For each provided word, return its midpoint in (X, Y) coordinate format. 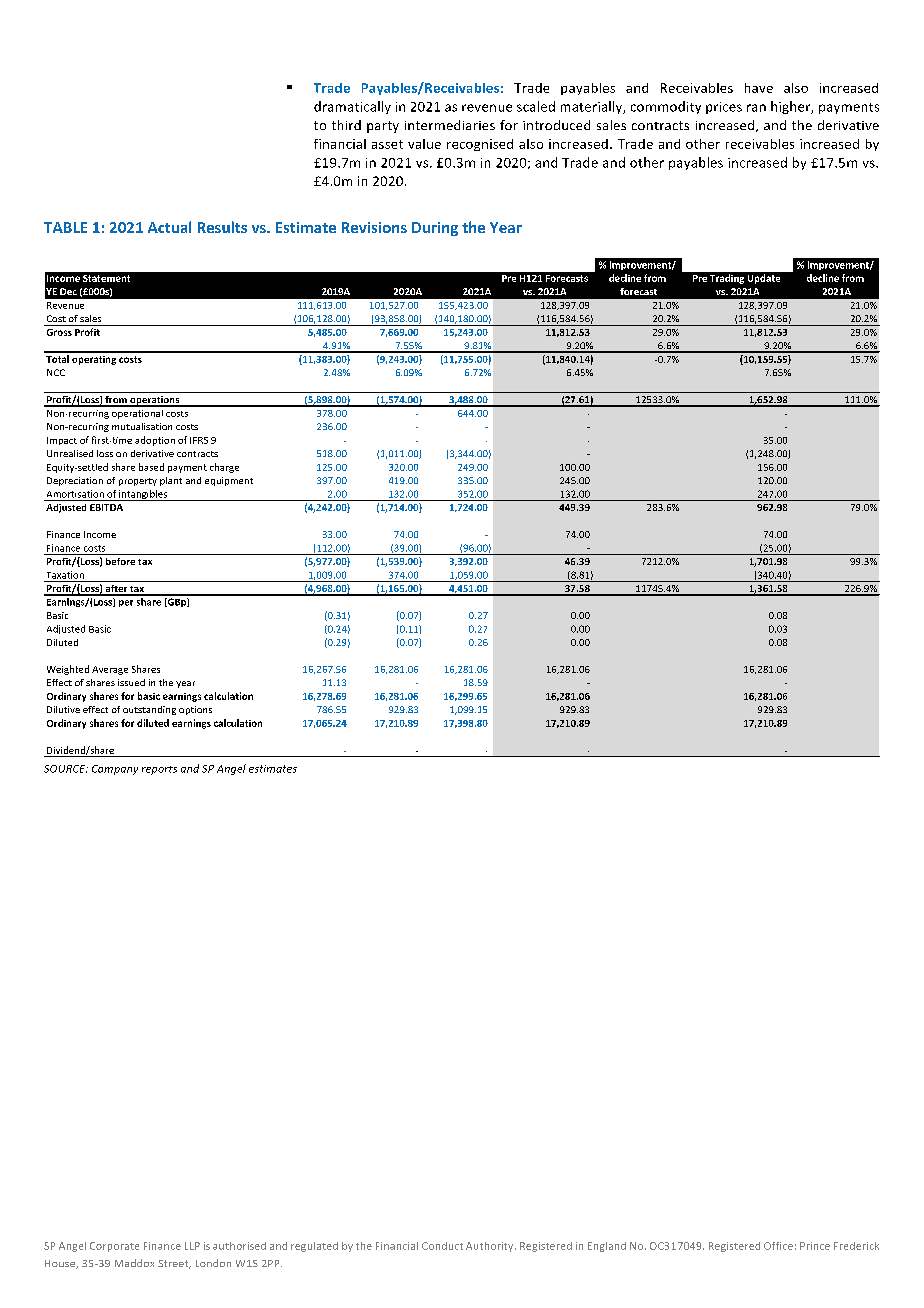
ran (756, 108)
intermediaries (450, 125)
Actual (169, 227)
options (195, 710)
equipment (229, 481)
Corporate (114, 1247)
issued (131, 682)
